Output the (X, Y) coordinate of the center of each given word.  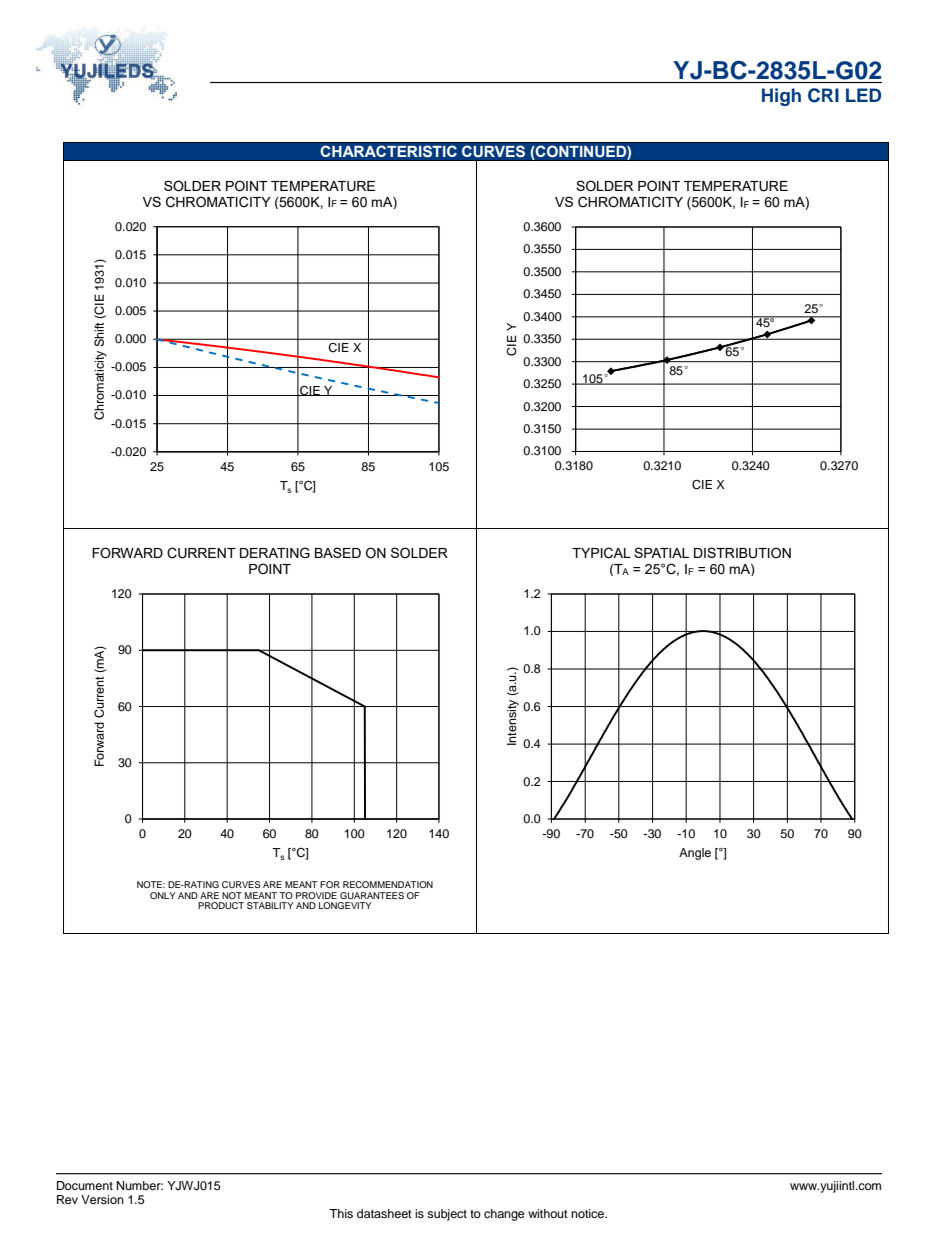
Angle (695, 854)
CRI (823, 95)
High (781, 97)
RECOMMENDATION (388, 884)
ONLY (163, 895)
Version (102, 1199)
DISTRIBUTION (742, 553)
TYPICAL (601, 553)
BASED (338, 552)
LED (863, 95)
